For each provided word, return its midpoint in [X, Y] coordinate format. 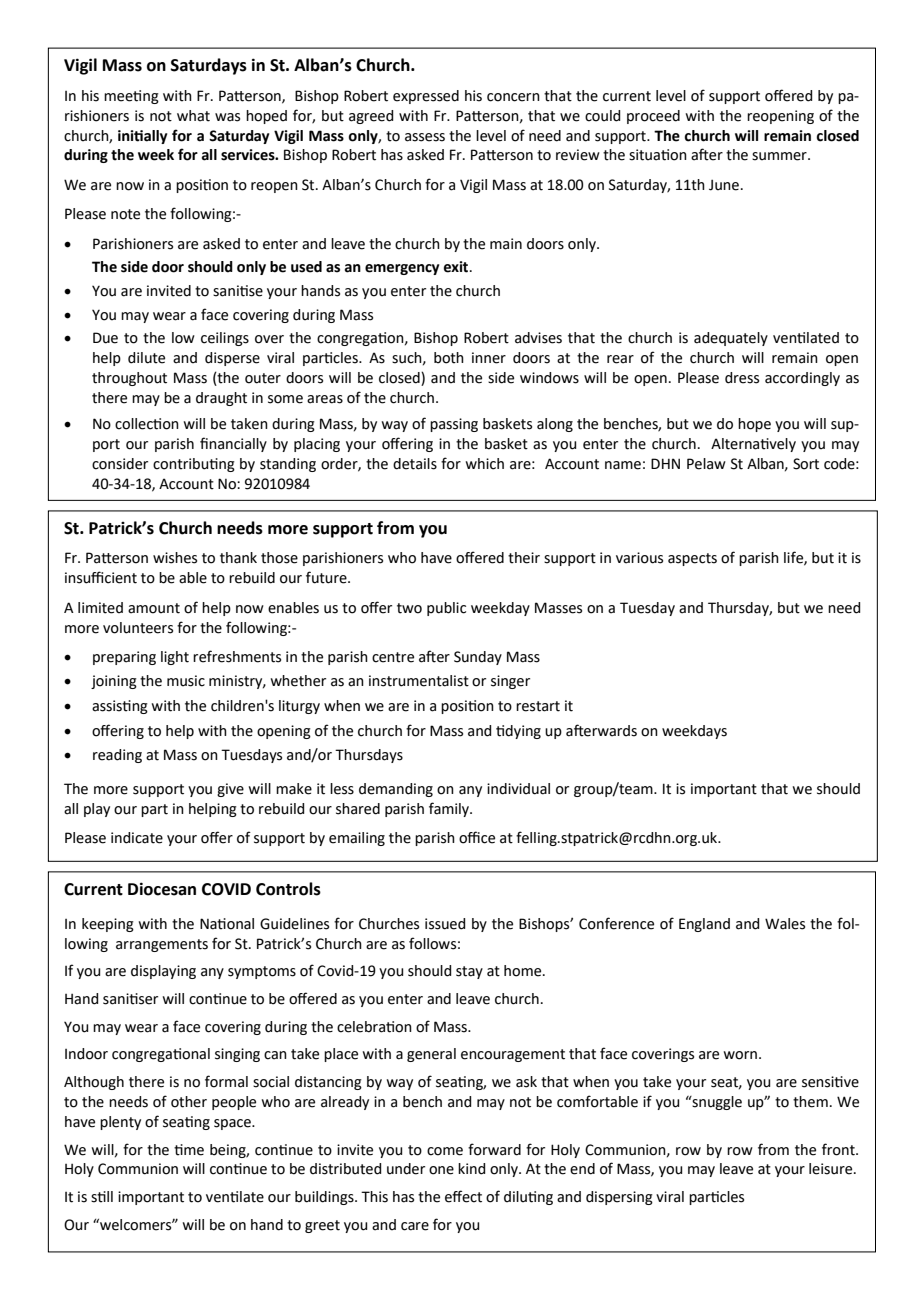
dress [742, 378]
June [724, 185]
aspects [692, 559]
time [189, 1150]
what [193, 116]
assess [425, 137]
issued [445, 924]
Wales [785, 924]
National [227, 924]
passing [454, 425]
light [175, 658]
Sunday [478, 658]
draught [221, 399]
